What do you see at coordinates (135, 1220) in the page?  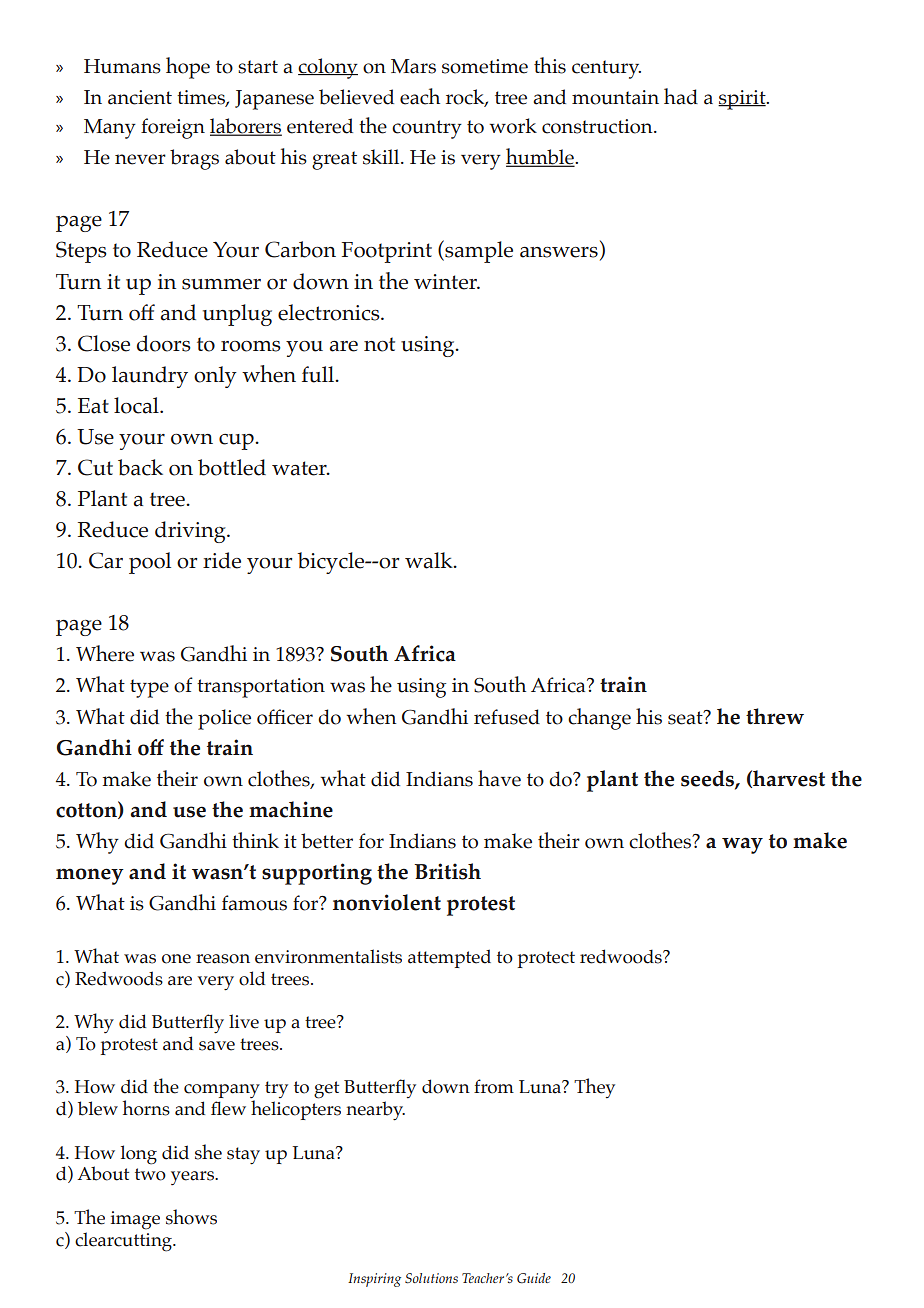 I see `image` at bounding box center [135, 1220].
